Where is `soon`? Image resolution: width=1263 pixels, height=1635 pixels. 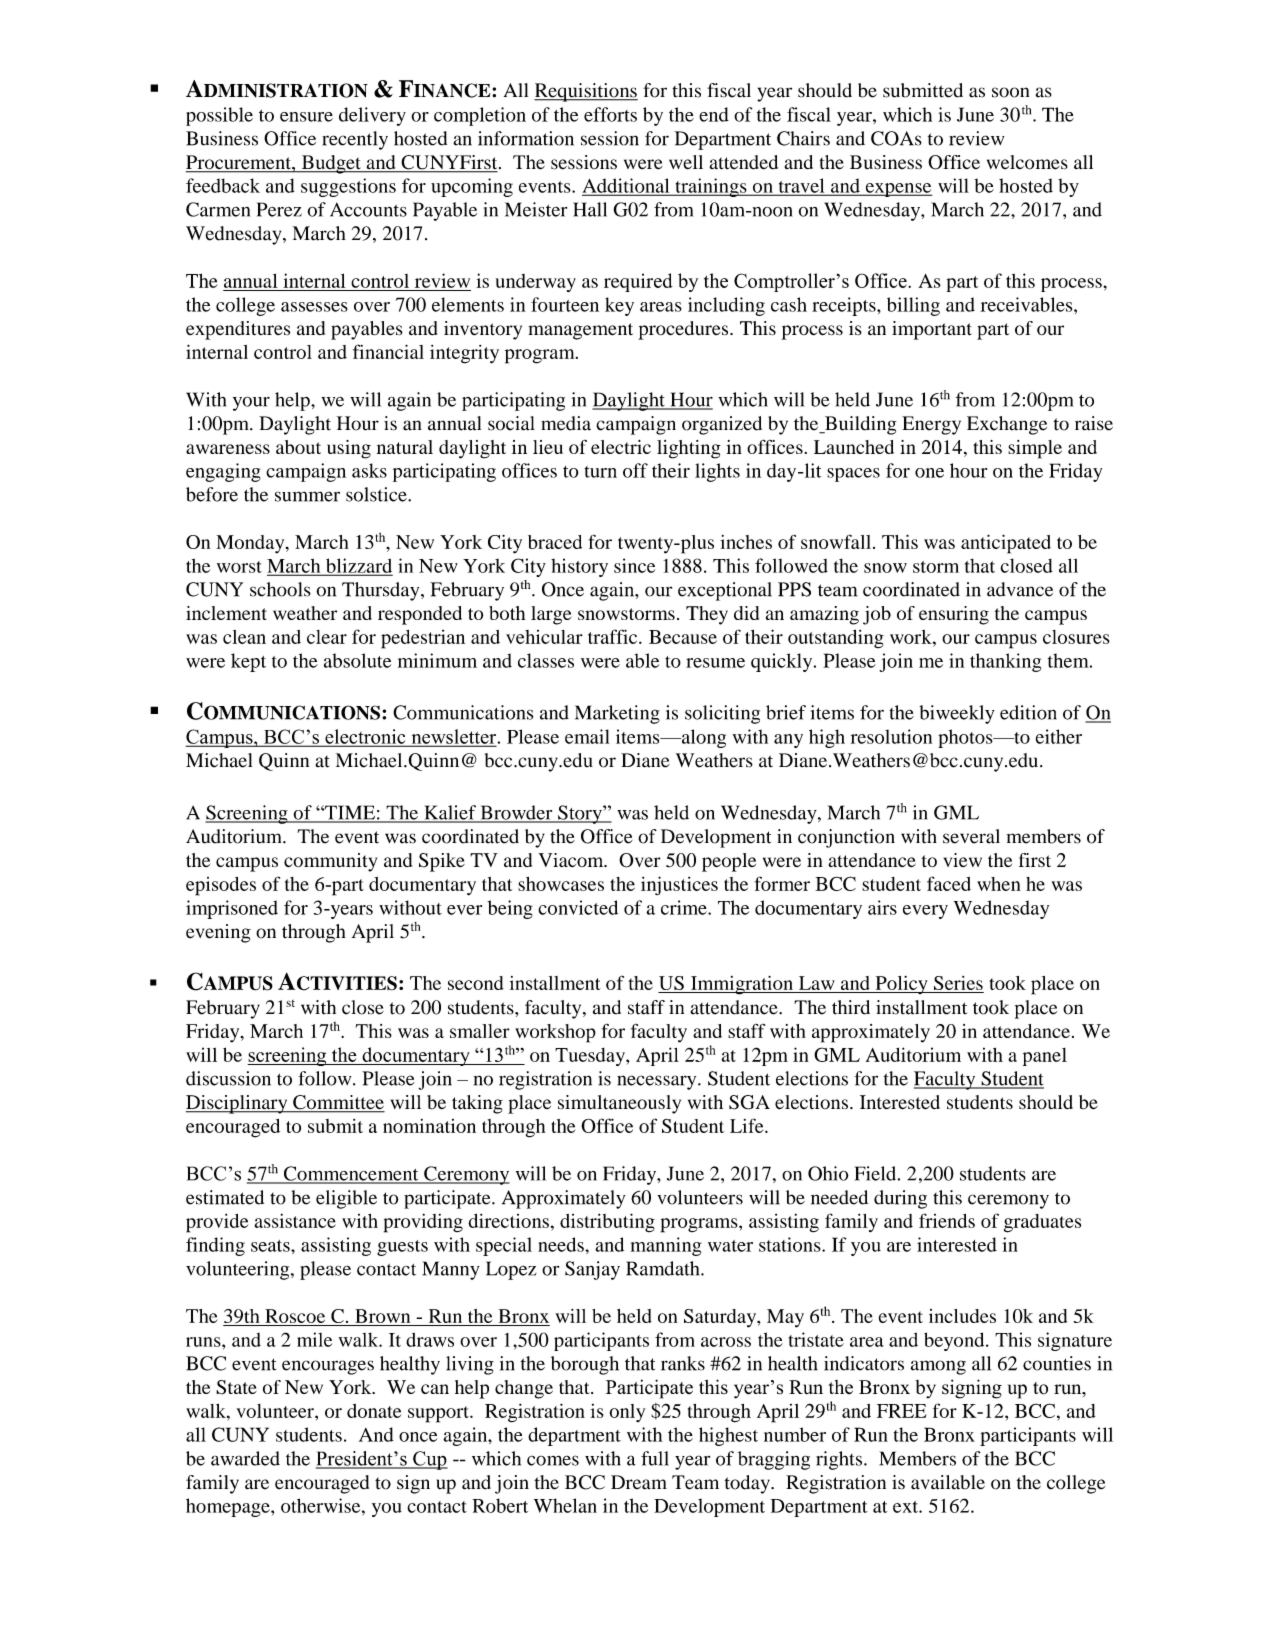 soon is located at coordinates (1010, 92).
